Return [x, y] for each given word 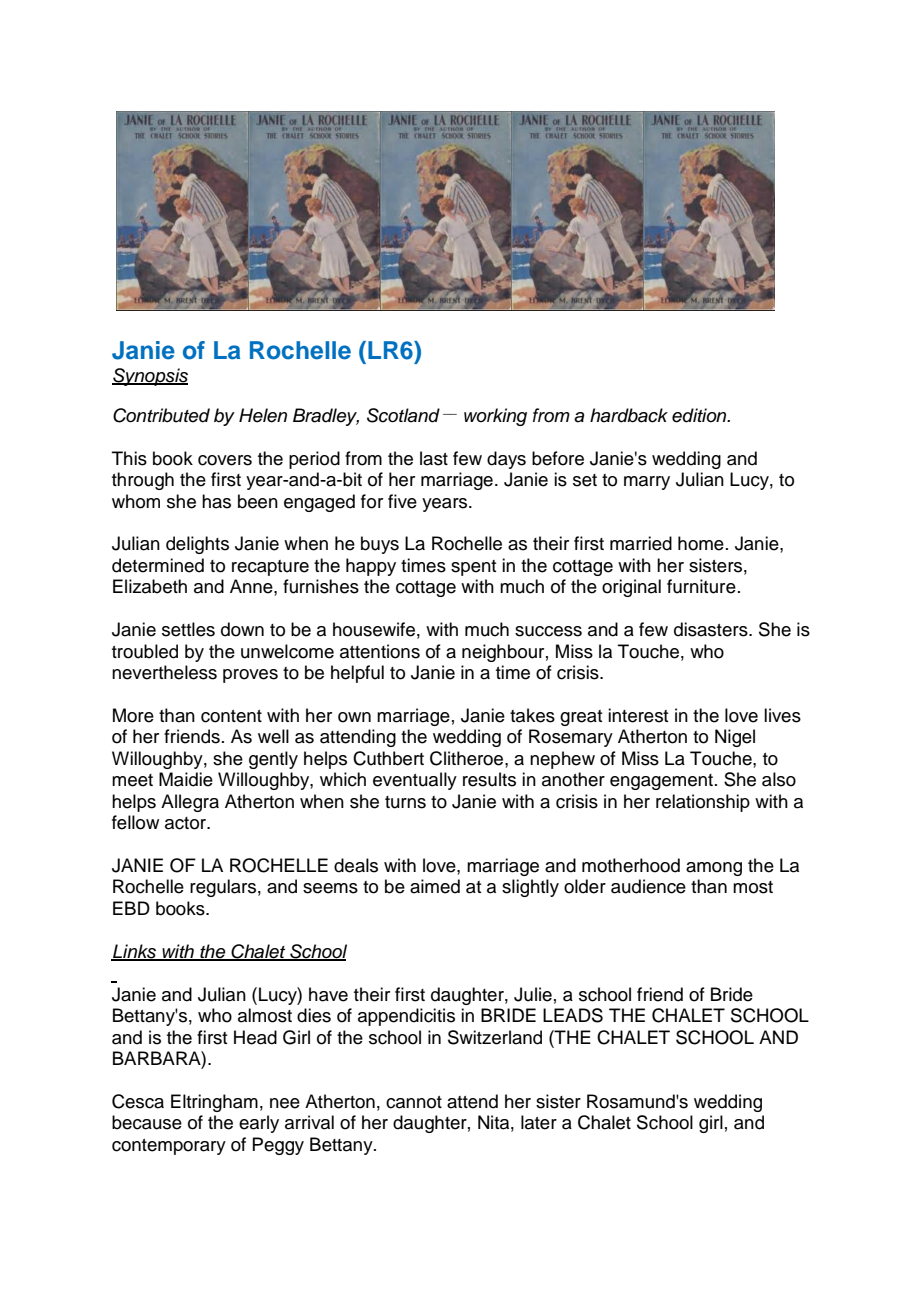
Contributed [161, 415]
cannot [414, 1102]
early [259, 1124]
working [495, 417]
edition [700, 415]
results [489, 779]
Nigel [735, 738]
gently [273, 760]
